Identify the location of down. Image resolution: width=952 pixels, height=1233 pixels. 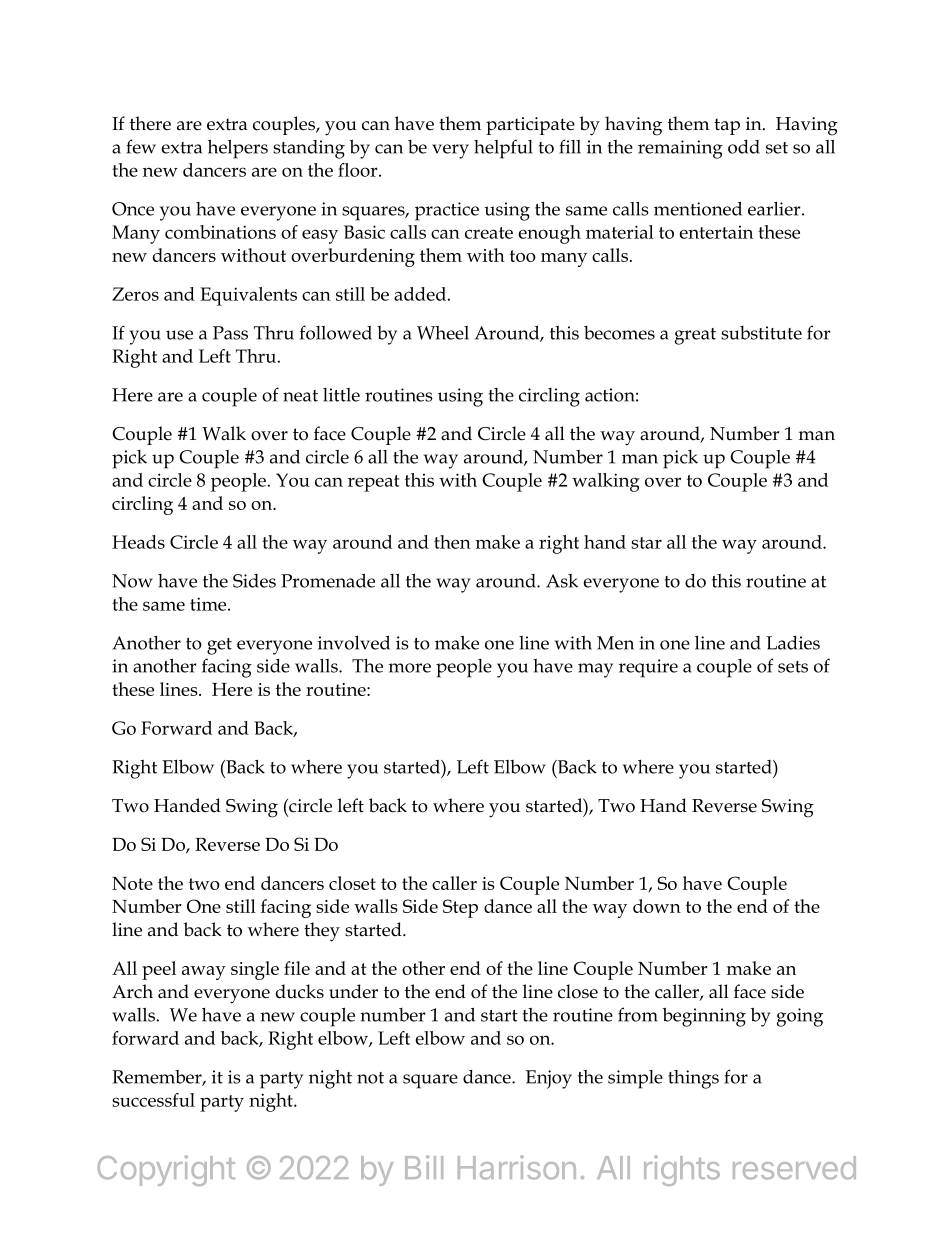
(657, 906).
